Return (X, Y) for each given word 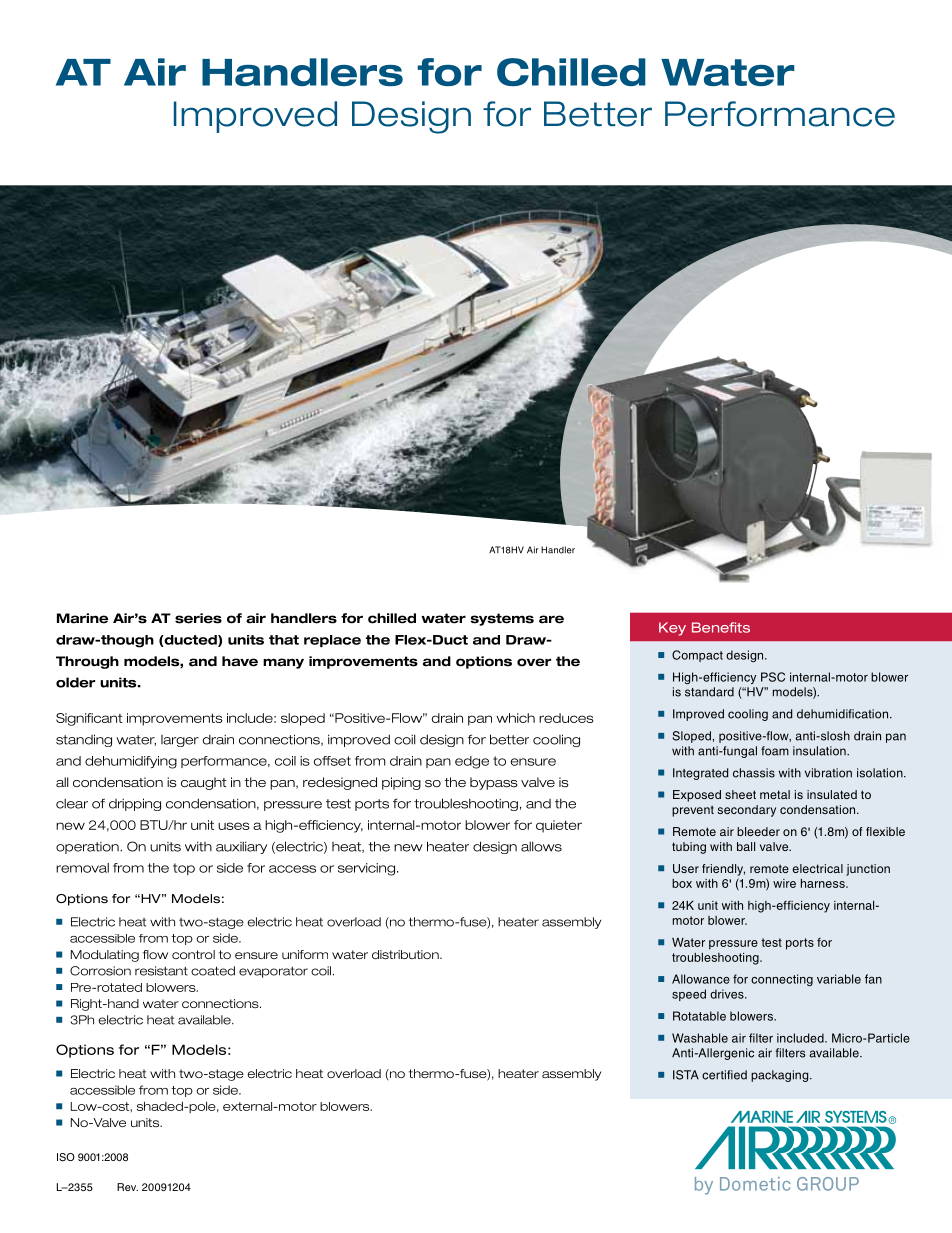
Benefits (721, 627)
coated (213, 971)
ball (746, 846)
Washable (700, 1038)
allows (541, 846)
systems (502, 619)
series (198, 618)
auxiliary (241, 847)
